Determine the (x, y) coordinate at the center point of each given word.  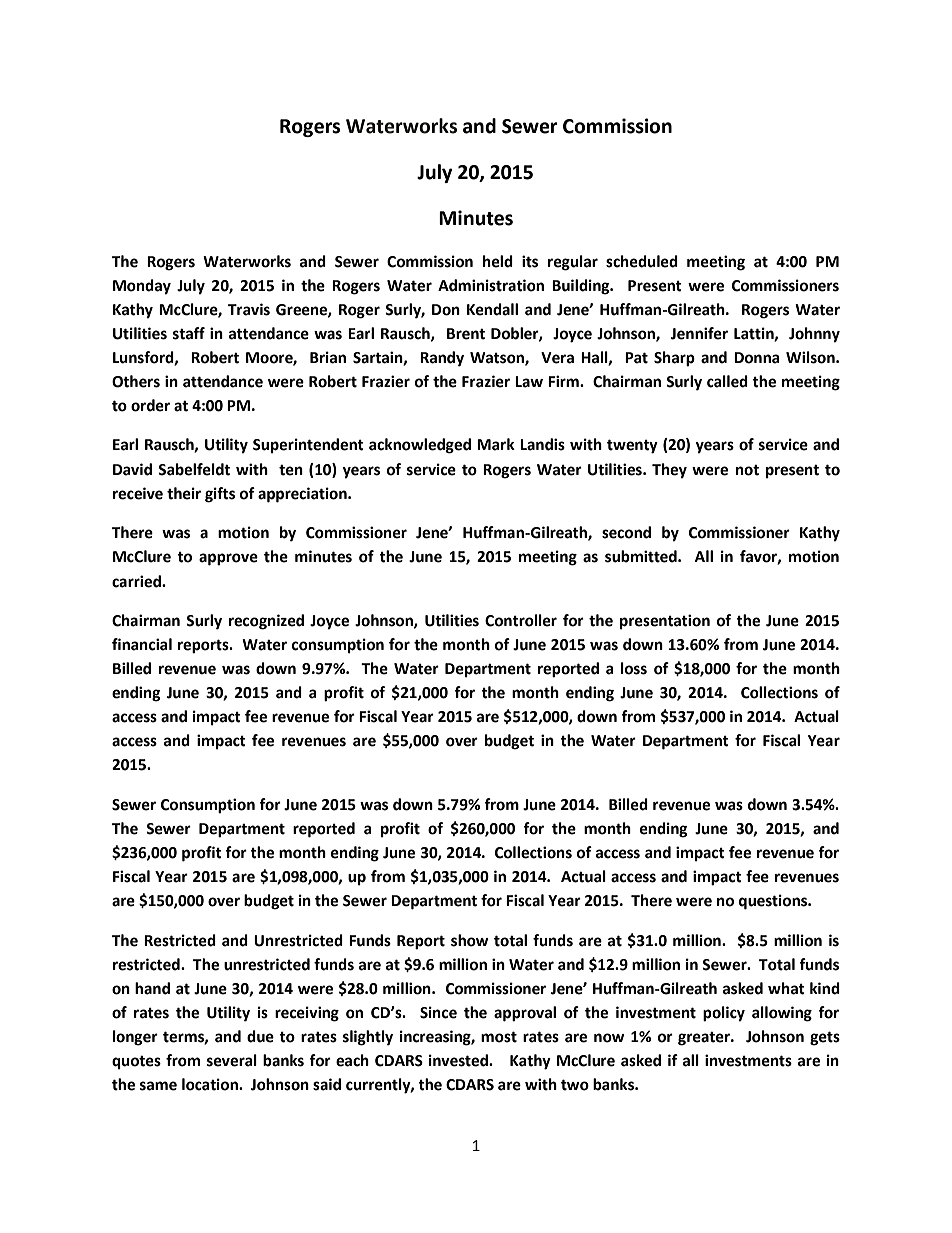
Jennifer (699, 333)
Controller (521, 620)
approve (228, 559)
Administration (491, 285)
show (470, 940)
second (626, 532)
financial (142, 644)
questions (774, 902)
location (211, 1084)
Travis (249, 309)
